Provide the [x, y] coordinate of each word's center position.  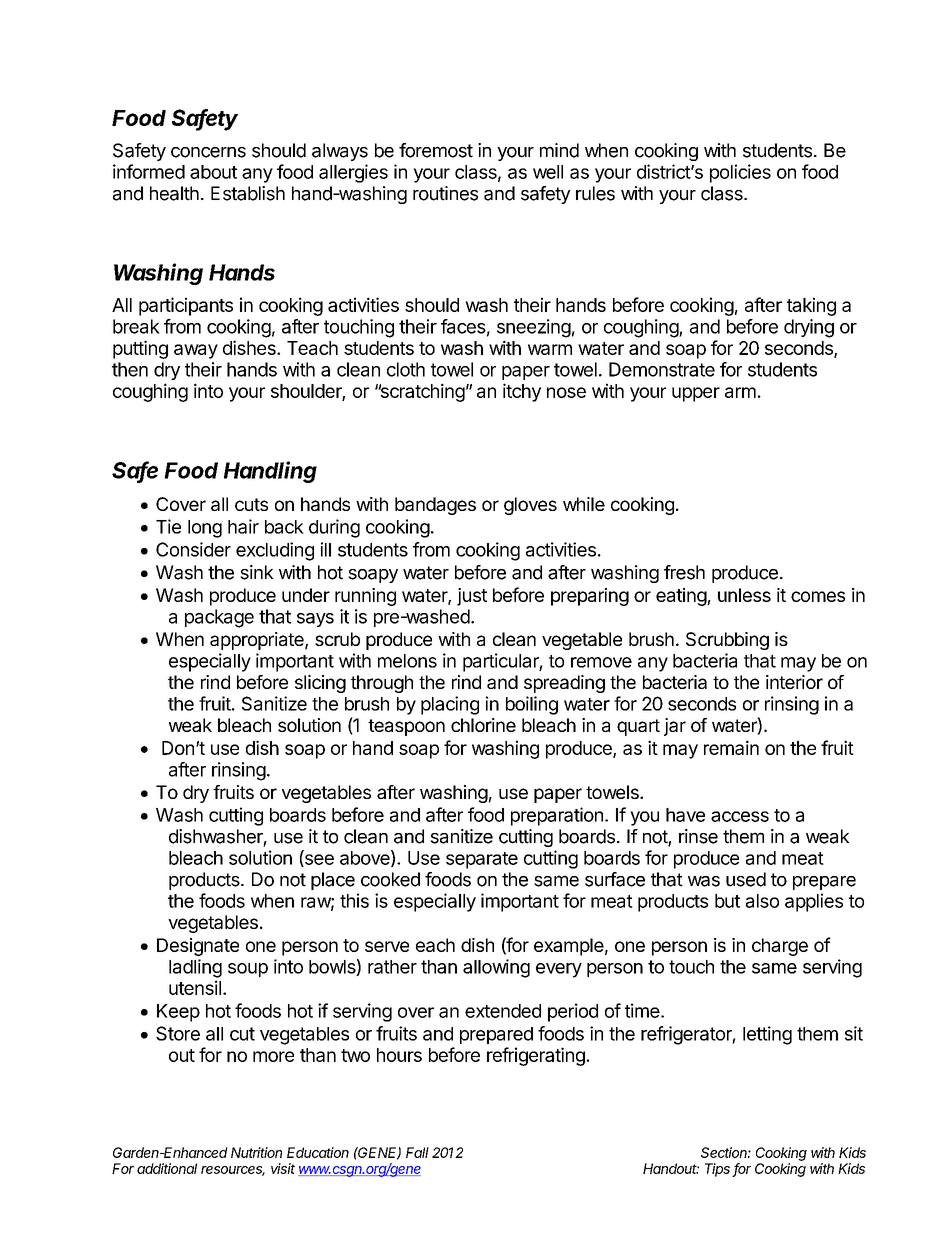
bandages [435, 506]
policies [740, 173]
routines [445, 193]
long [205, 529]
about [213, 172]
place [333, 881]
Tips [719, 1170]
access [740, 816]
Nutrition [256, 1152]
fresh [684, 572]
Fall [417, 1152]
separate [482, 860]
